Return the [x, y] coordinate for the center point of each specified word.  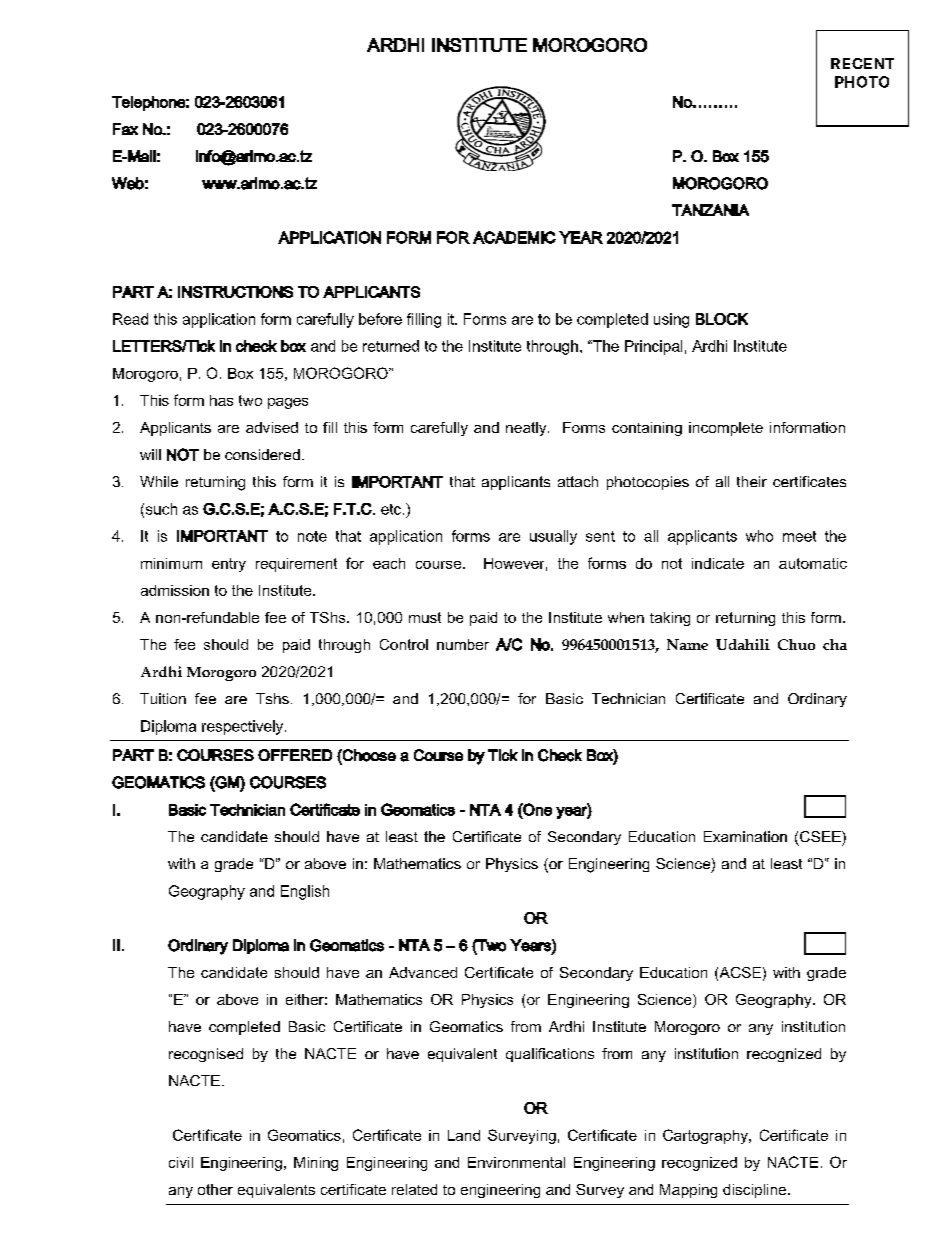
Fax [125, 129]
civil [181, 1162]
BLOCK [722, 319]
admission [175, 590]
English [305, 892]
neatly [527, 429]
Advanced [423, 972]
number [463, 644]
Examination [745, 836]
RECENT [862, 63]
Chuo [796, 644]
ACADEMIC [514, 237]
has [221, 400]
